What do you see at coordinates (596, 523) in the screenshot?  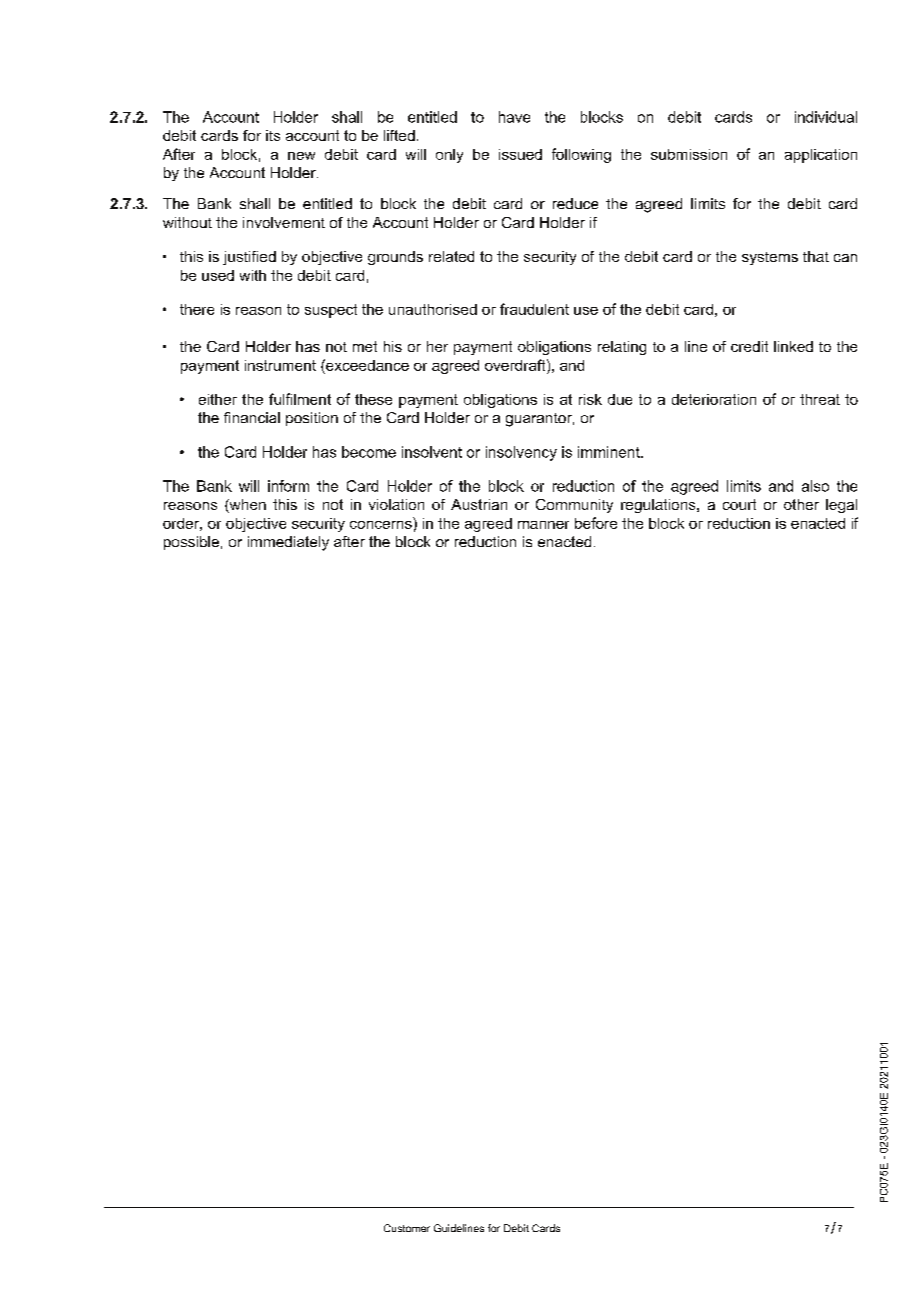 I see `before` at bounding box center [596, 523].
